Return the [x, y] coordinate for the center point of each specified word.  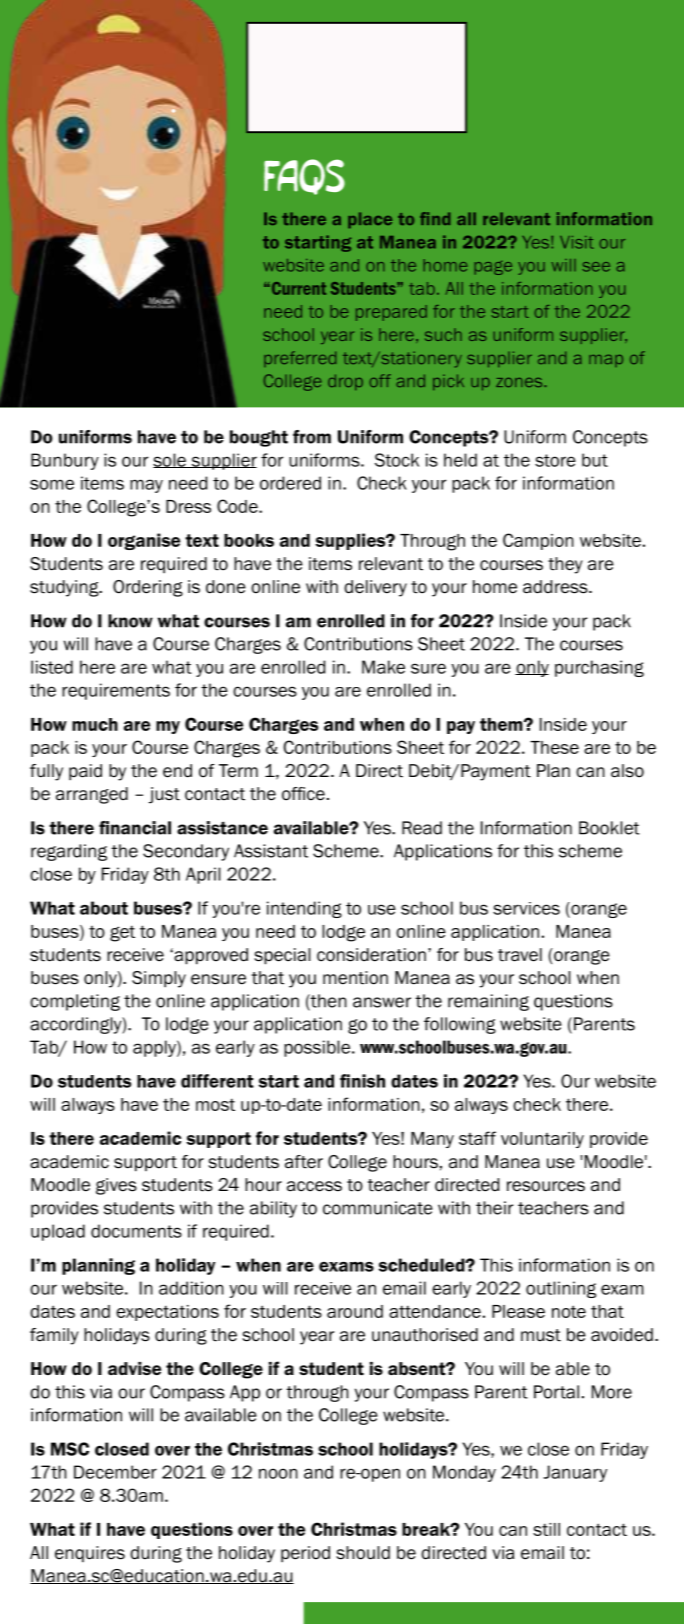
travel [520, 955]
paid [85, 772]
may [146, 486]
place [370, 220]
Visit [577, 242]
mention [355, 978]
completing [75, 1002]
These [554, 747]
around [355, 1311]
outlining [561, 1289]
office [303, 794]
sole [170, 460]
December [115, 1472]
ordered [290, 483]
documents [136, 1231]
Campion [538, 541]
